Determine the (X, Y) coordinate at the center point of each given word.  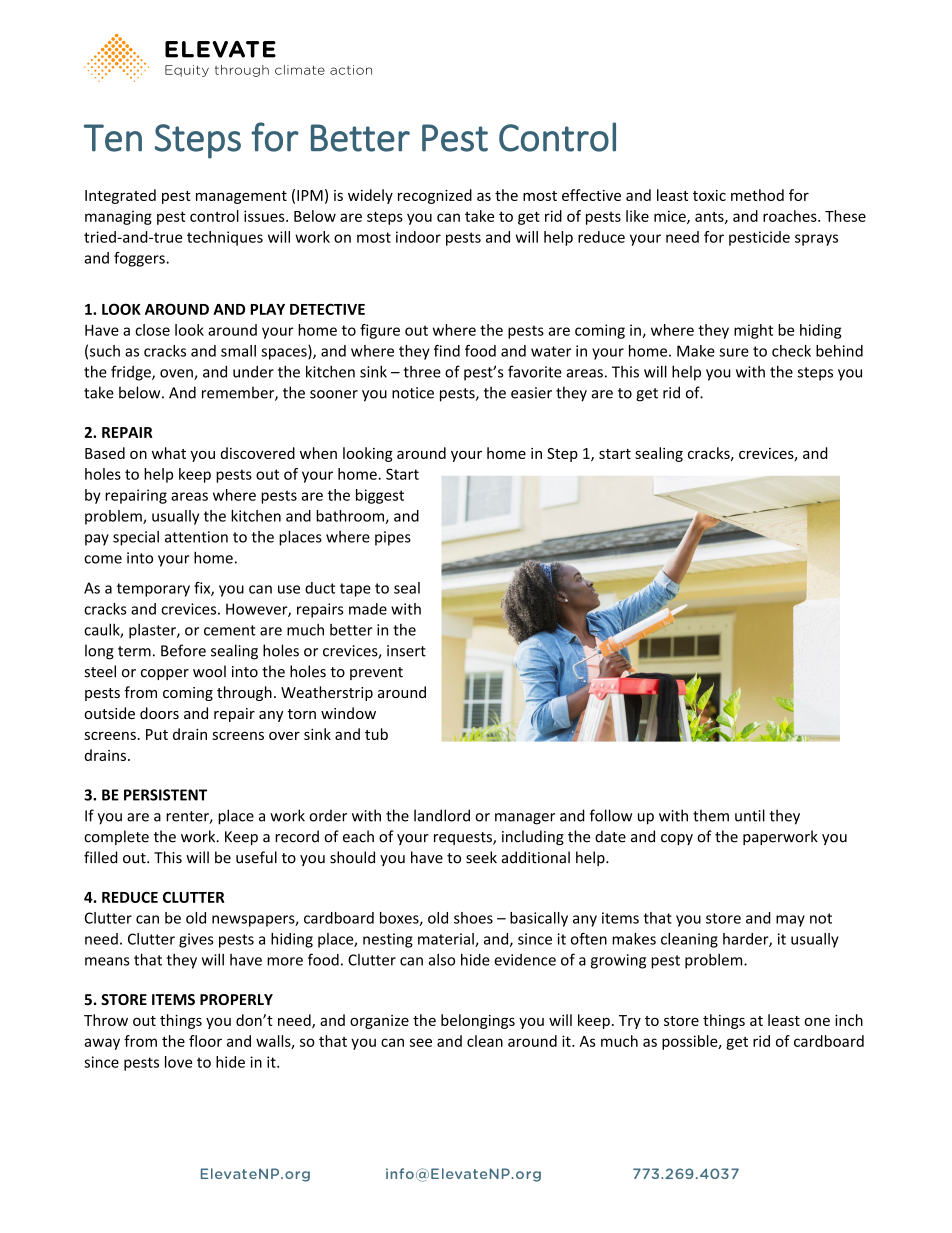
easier (531, 393)
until (750, 815)
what (169, 453)
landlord (442, 815)
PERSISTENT (165, 795)
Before (183, 650)
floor (205, 1041)
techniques (225, 238)
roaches (791, 216)
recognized (435, 196)
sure (734, 352)
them (711, 815)
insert (406, 651)
